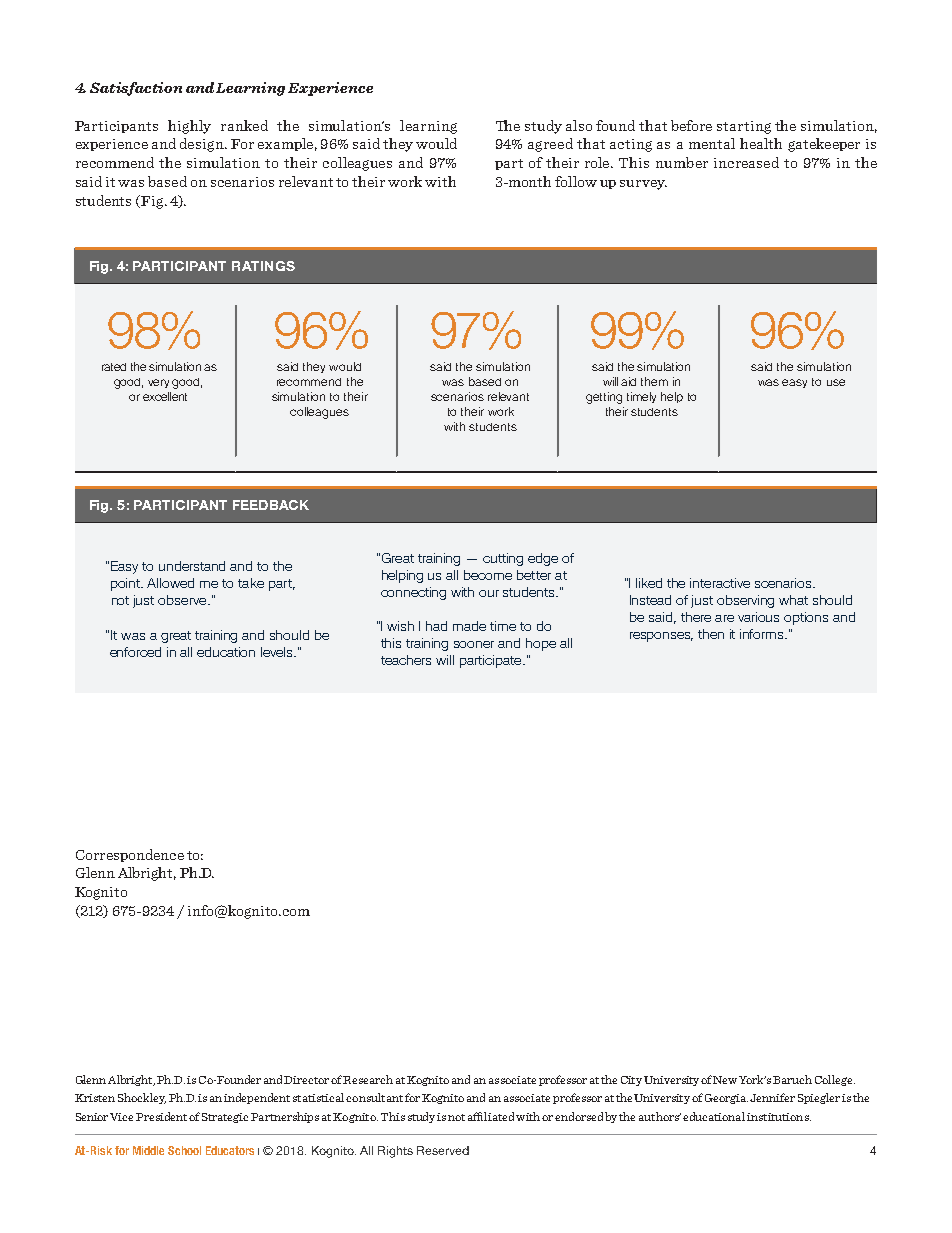 Image resolution: width=952 pixels, height=1233 pixels. Describe the element at coordinates (836, 382) in the screenshot. I see `use` at that location.
